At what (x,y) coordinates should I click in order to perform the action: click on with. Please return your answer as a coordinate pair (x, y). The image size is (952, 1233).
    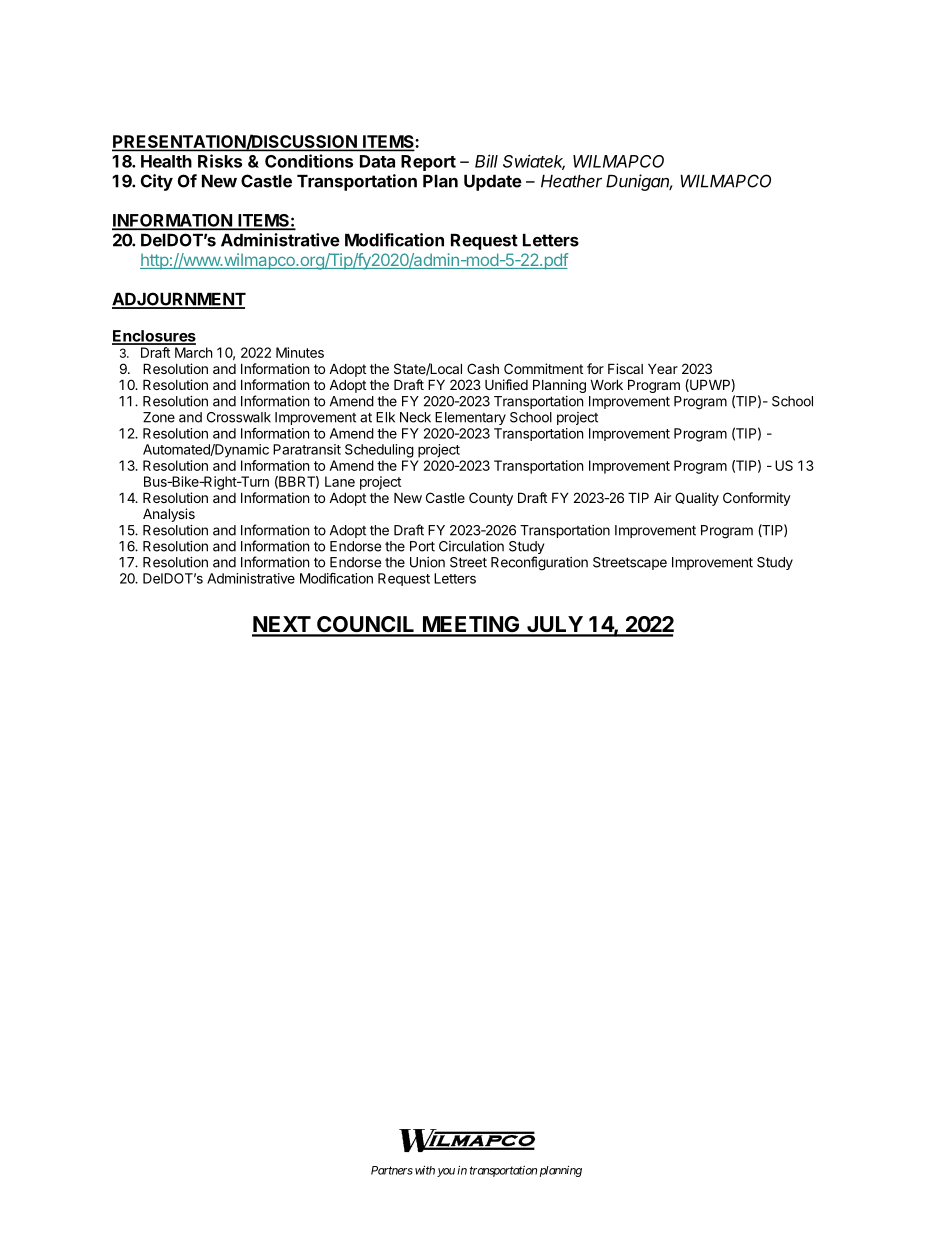
    Looking at the image, I should click on (425, 1170).
